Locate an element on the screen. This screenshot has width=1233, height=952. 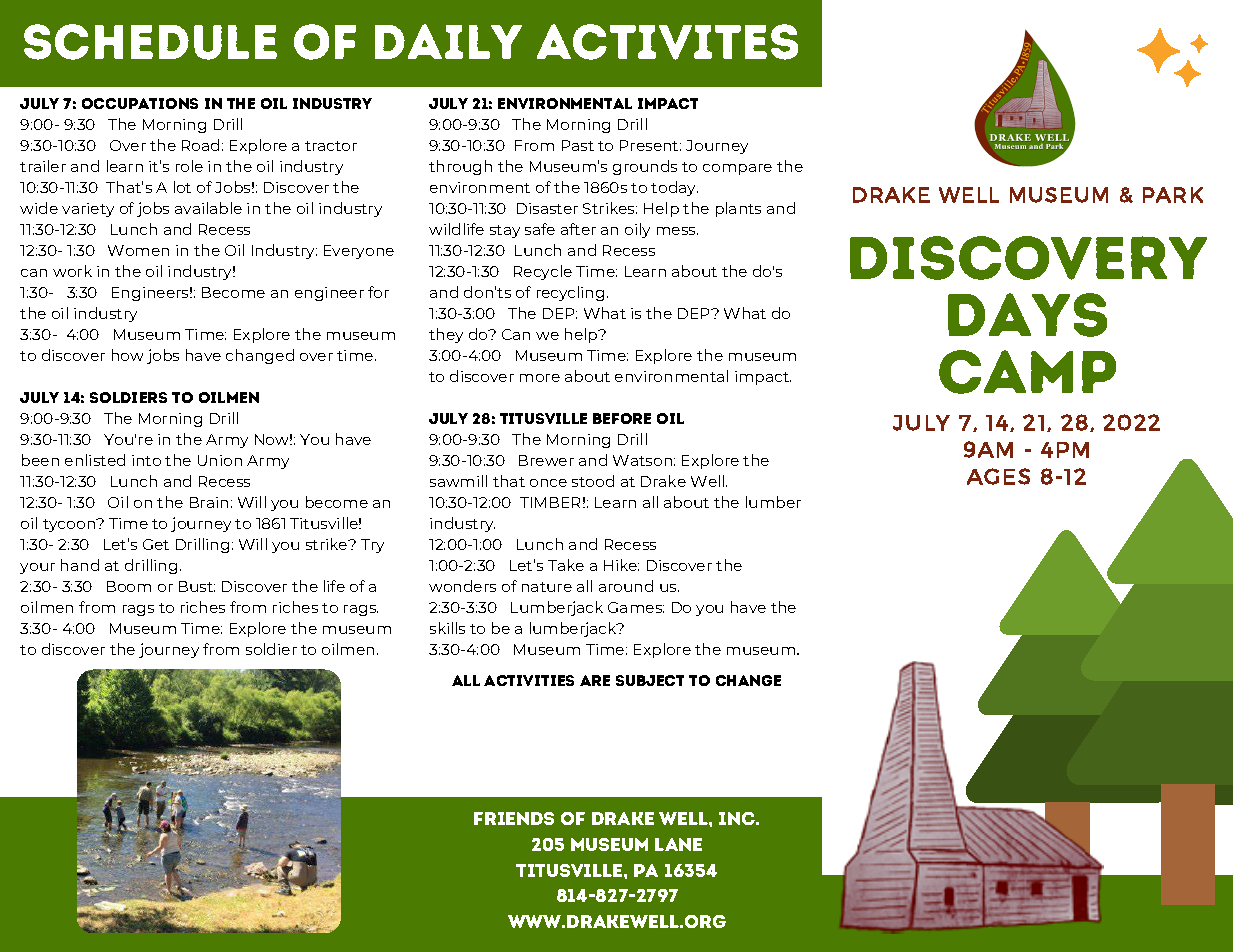
PARK is located at coordinates (1173, 195).
